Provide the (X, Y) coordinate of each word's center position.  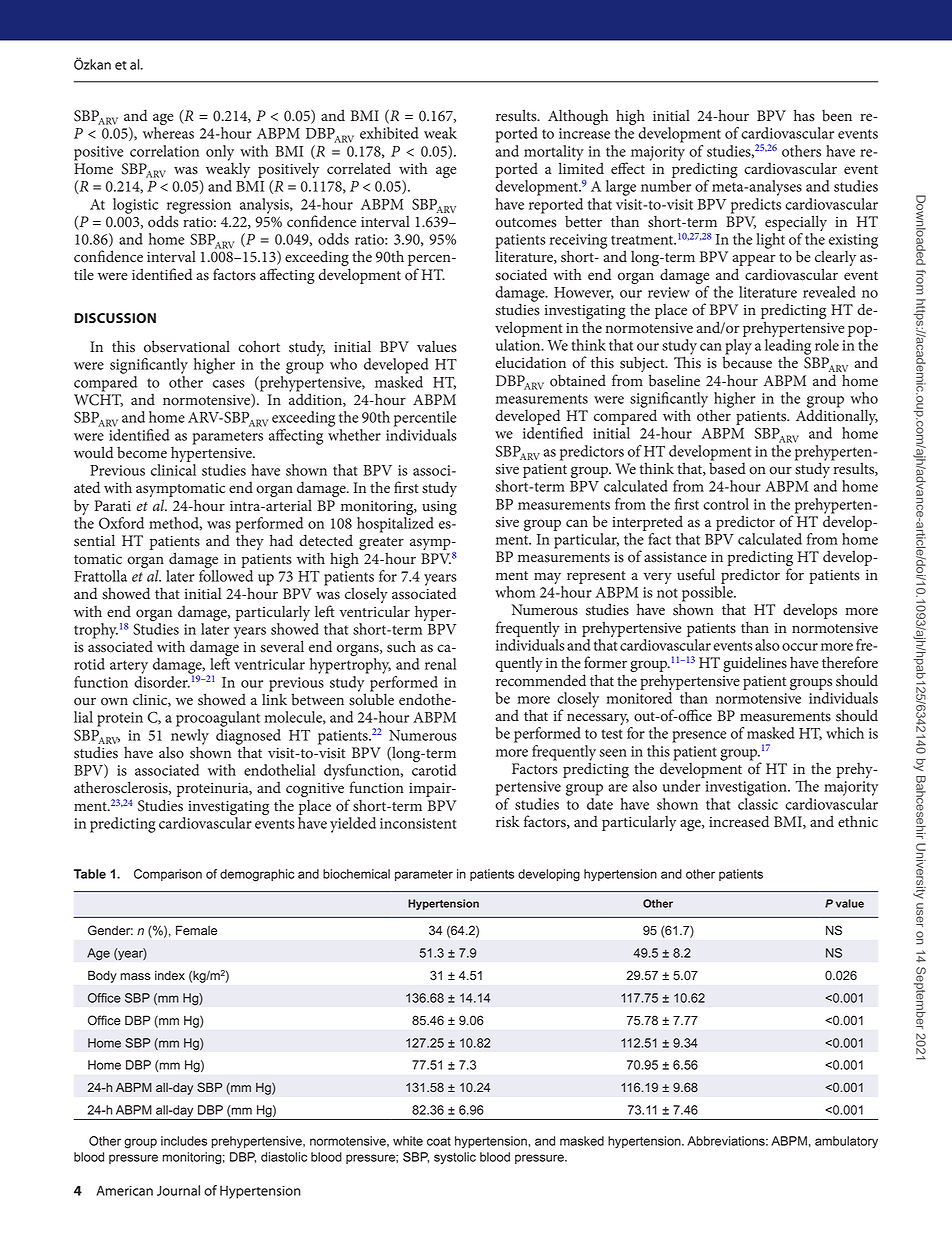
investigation (747, 788)
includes (184, 1141)
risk (508, 821)
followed (226, 576)
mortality (554, 154)
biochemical (356, 874)
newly (190, 736)
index (170, 975)
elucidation (530, 362)
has (804, 115)
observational (187, 346)
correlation (164, 151)
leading (788, 348)
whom (515, 592)
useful (696, 574)
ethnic (858, 821)
